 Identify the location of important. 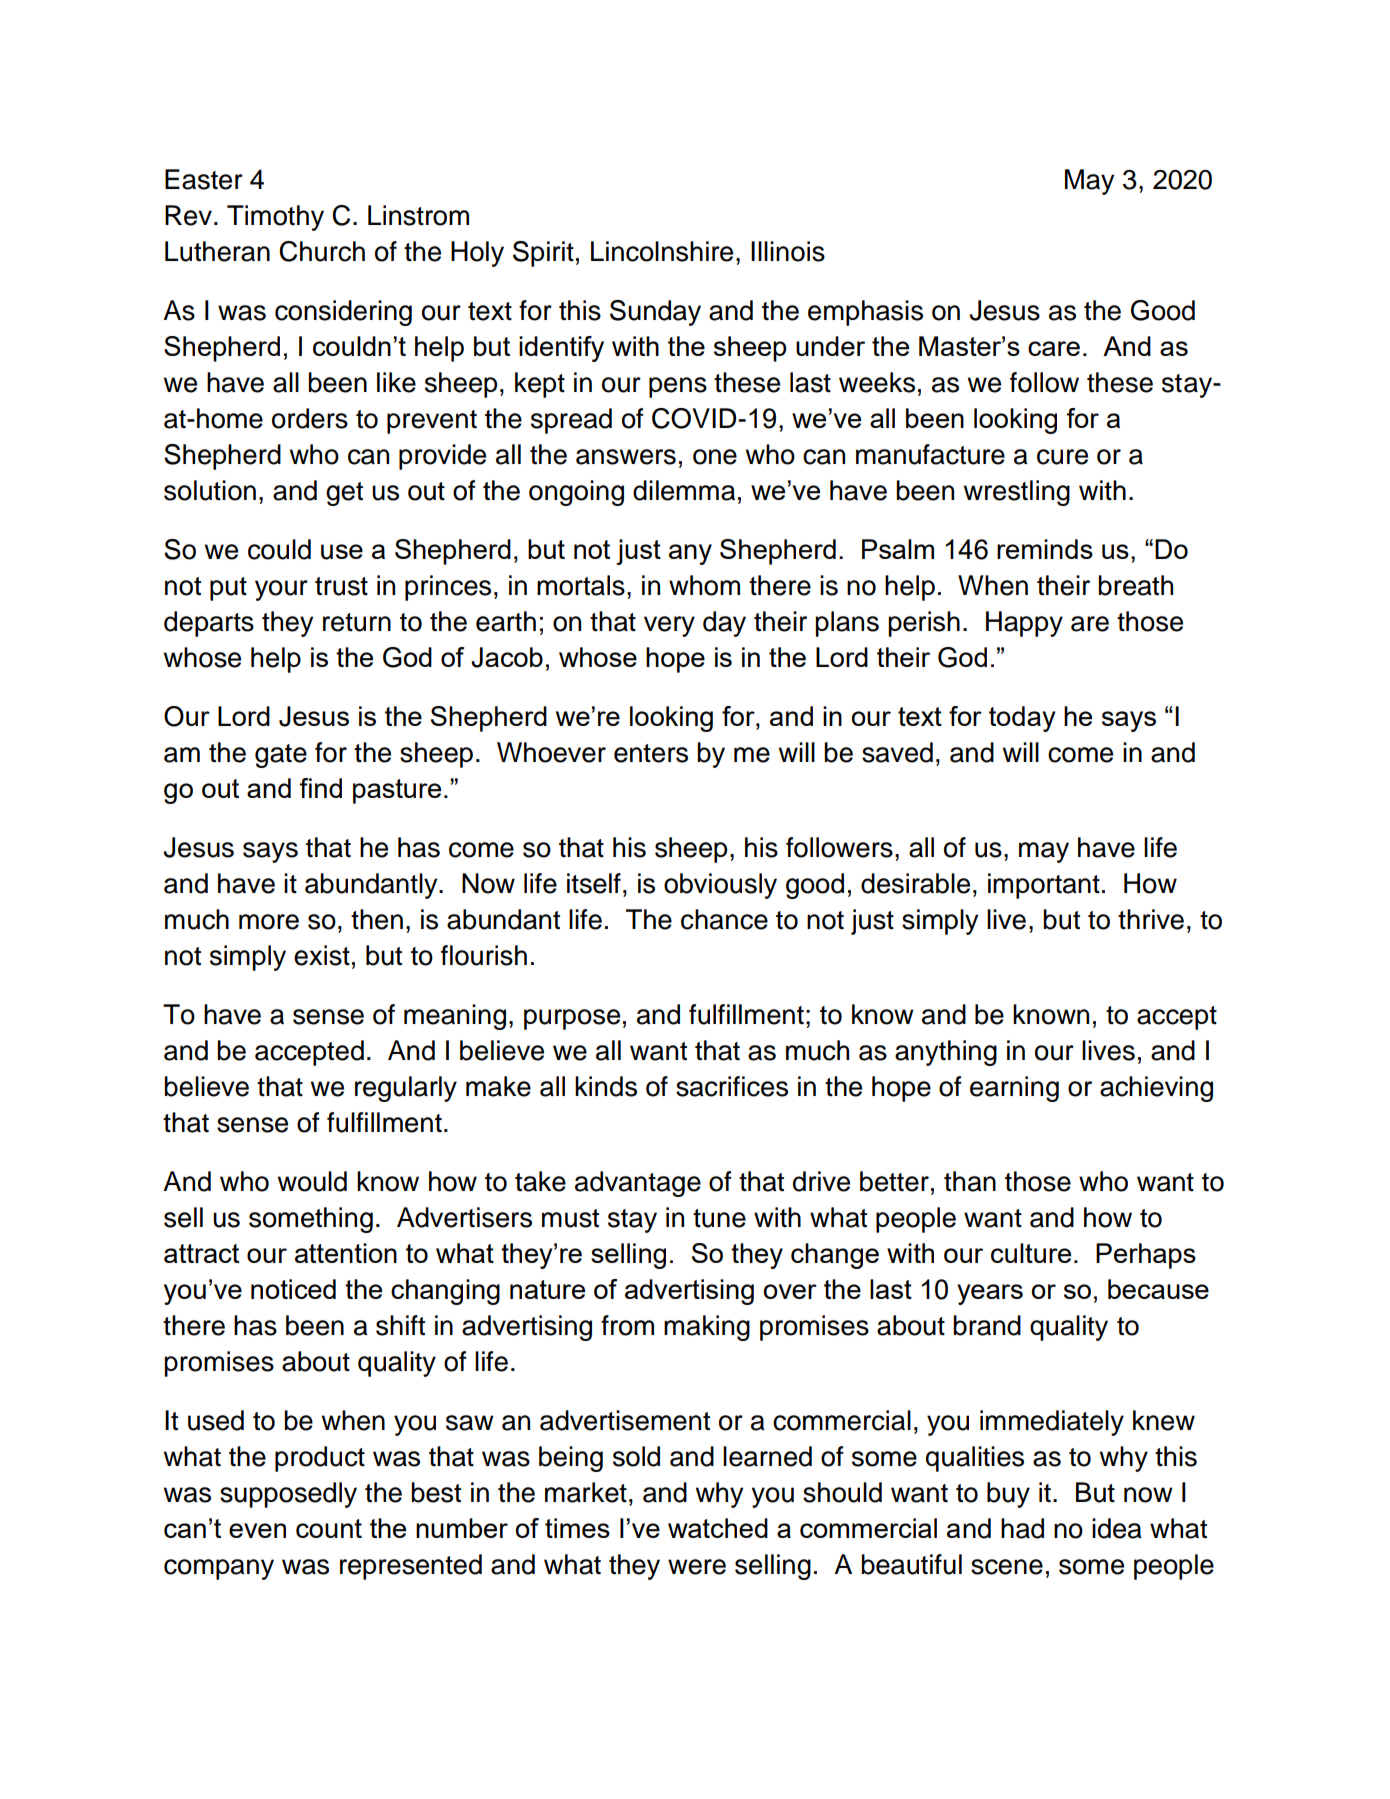
(1044, 886).
